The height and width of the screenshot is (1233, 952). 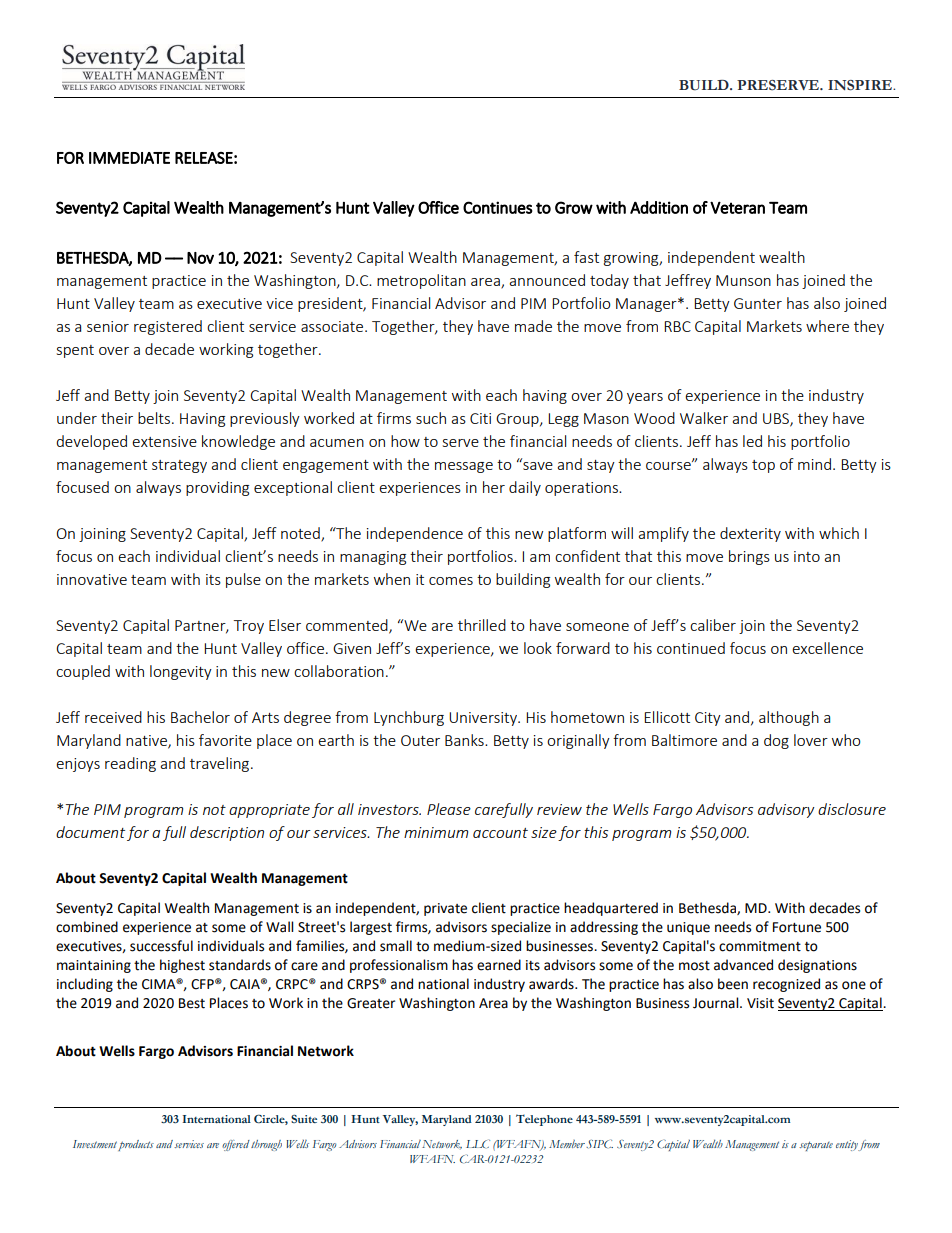 What do you see at coordinates (498, 207) in the screenshot?
I see `Continues` at bounding box center [498, 207].
